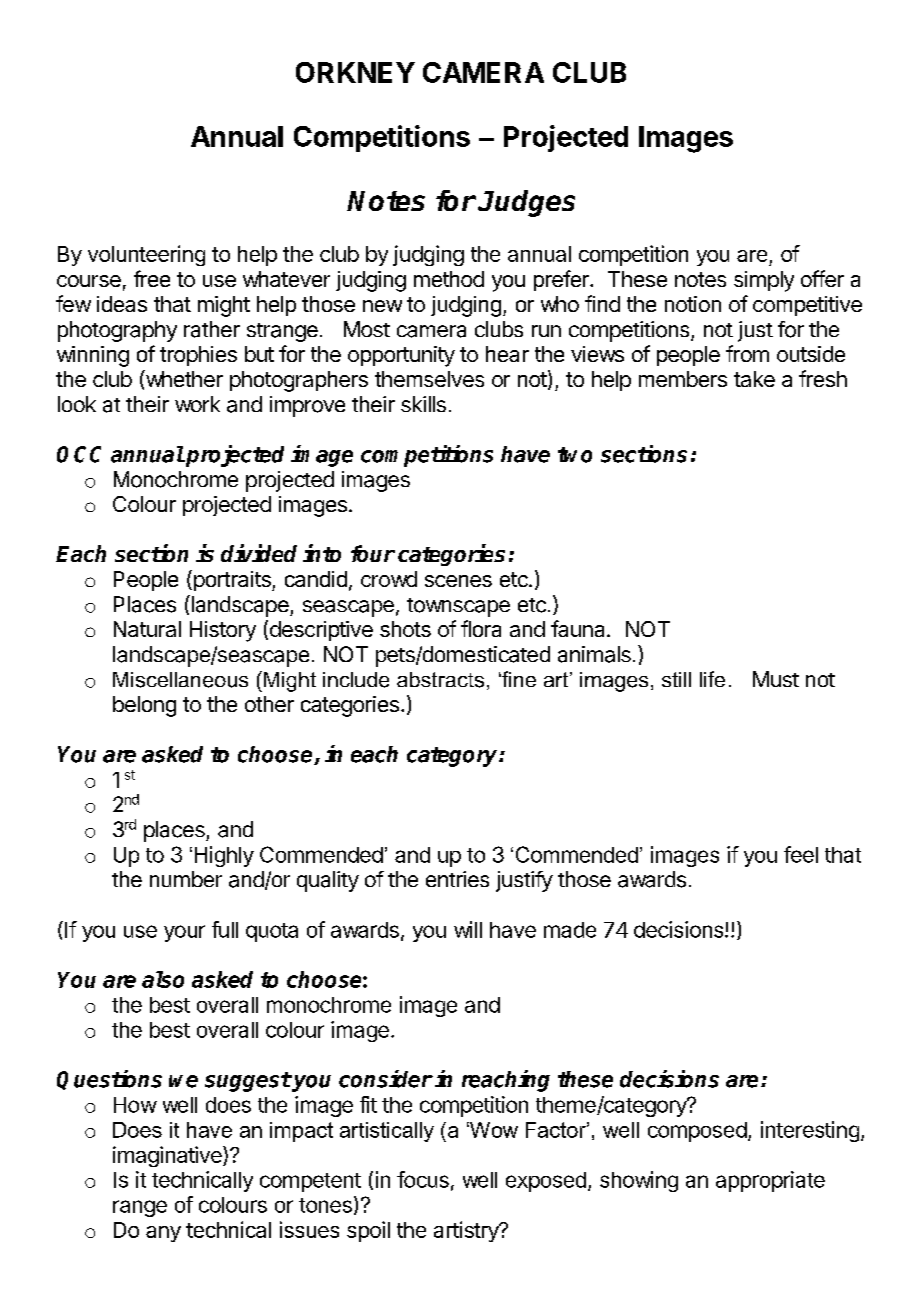  Describe the element at coordinates (163, 1234) in the page. I see `any` at that location.
